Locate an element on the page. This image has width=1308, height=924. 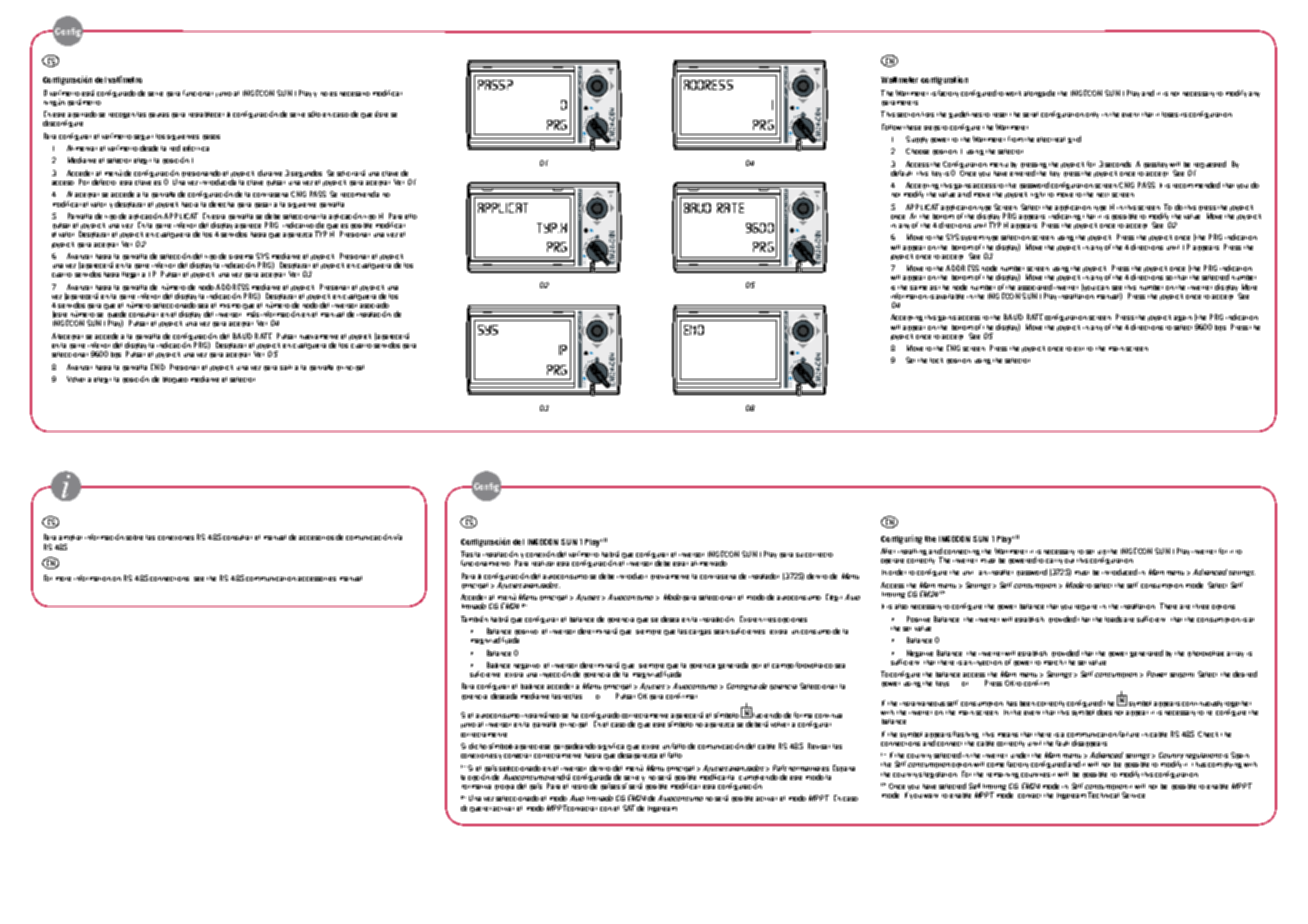
sistema is located at coordinates (241, 257).
